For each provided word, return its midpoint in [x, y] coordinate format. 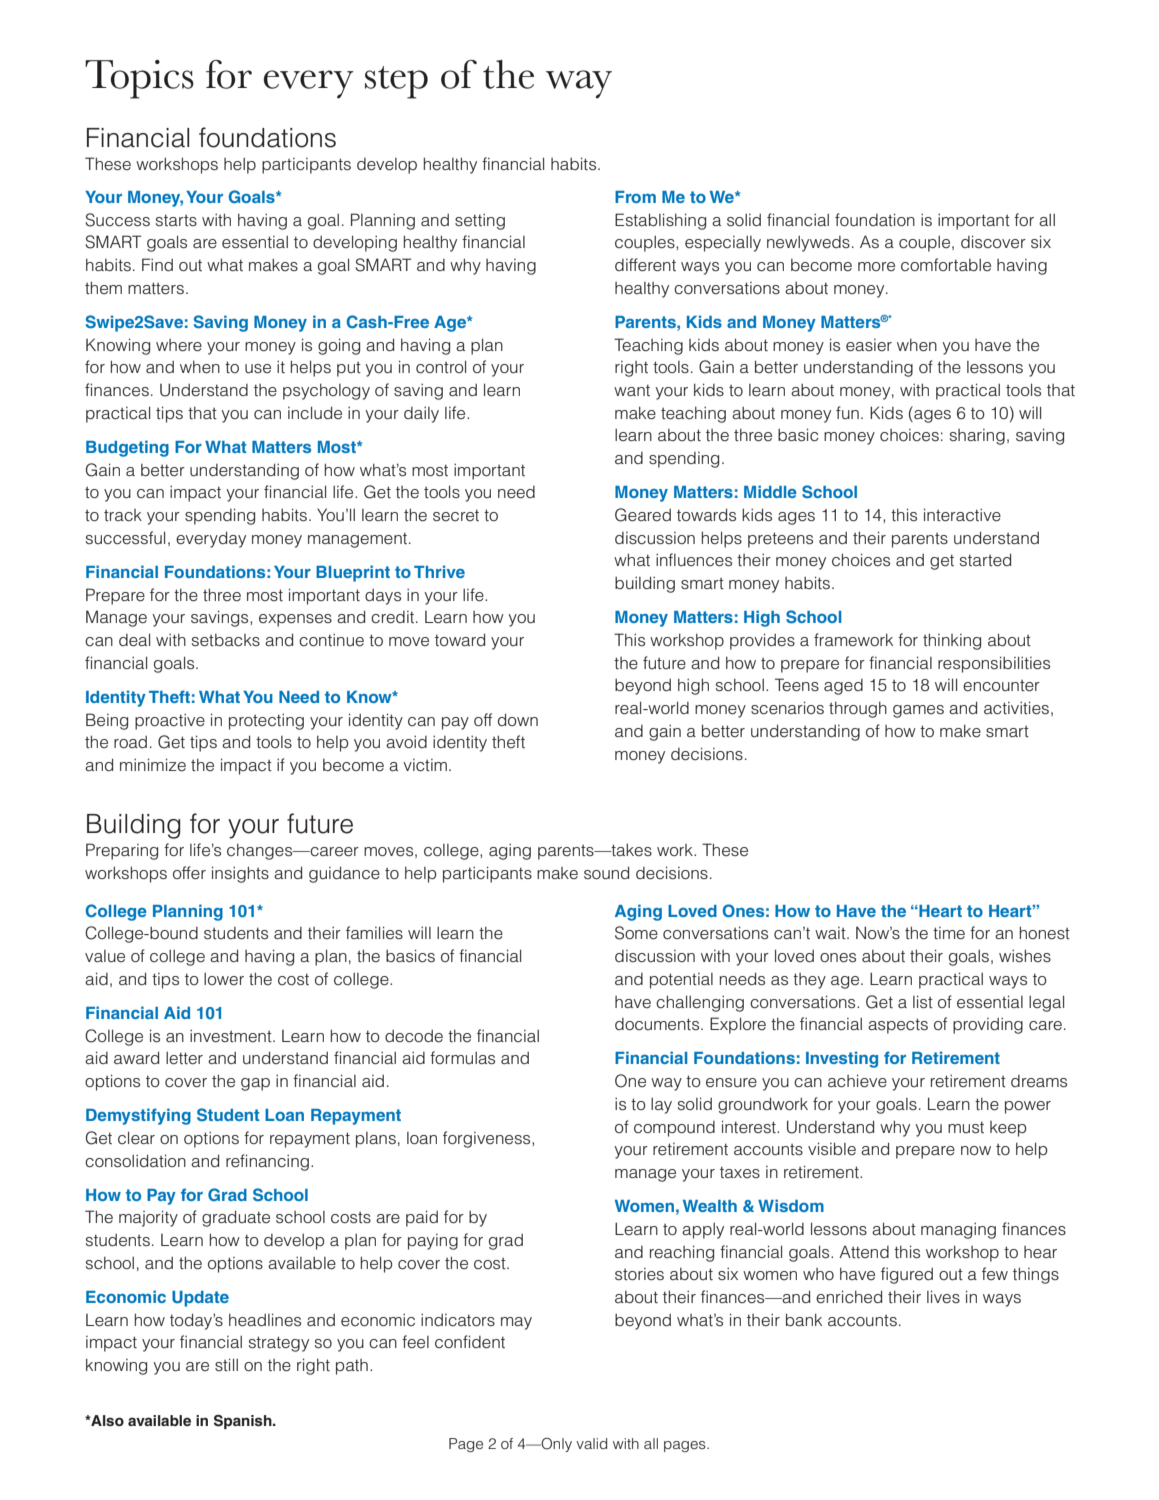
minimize [153, 765]
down [518, 719]
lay [661, 1106]
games [918, 711]
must [966, 1127]
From [635, 197]
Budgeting [127, 448]
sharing [977, 437]
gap [255, 1084]
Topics [139, 79]
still [226, 1364]
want [632, 390]
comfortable [946, 264]
